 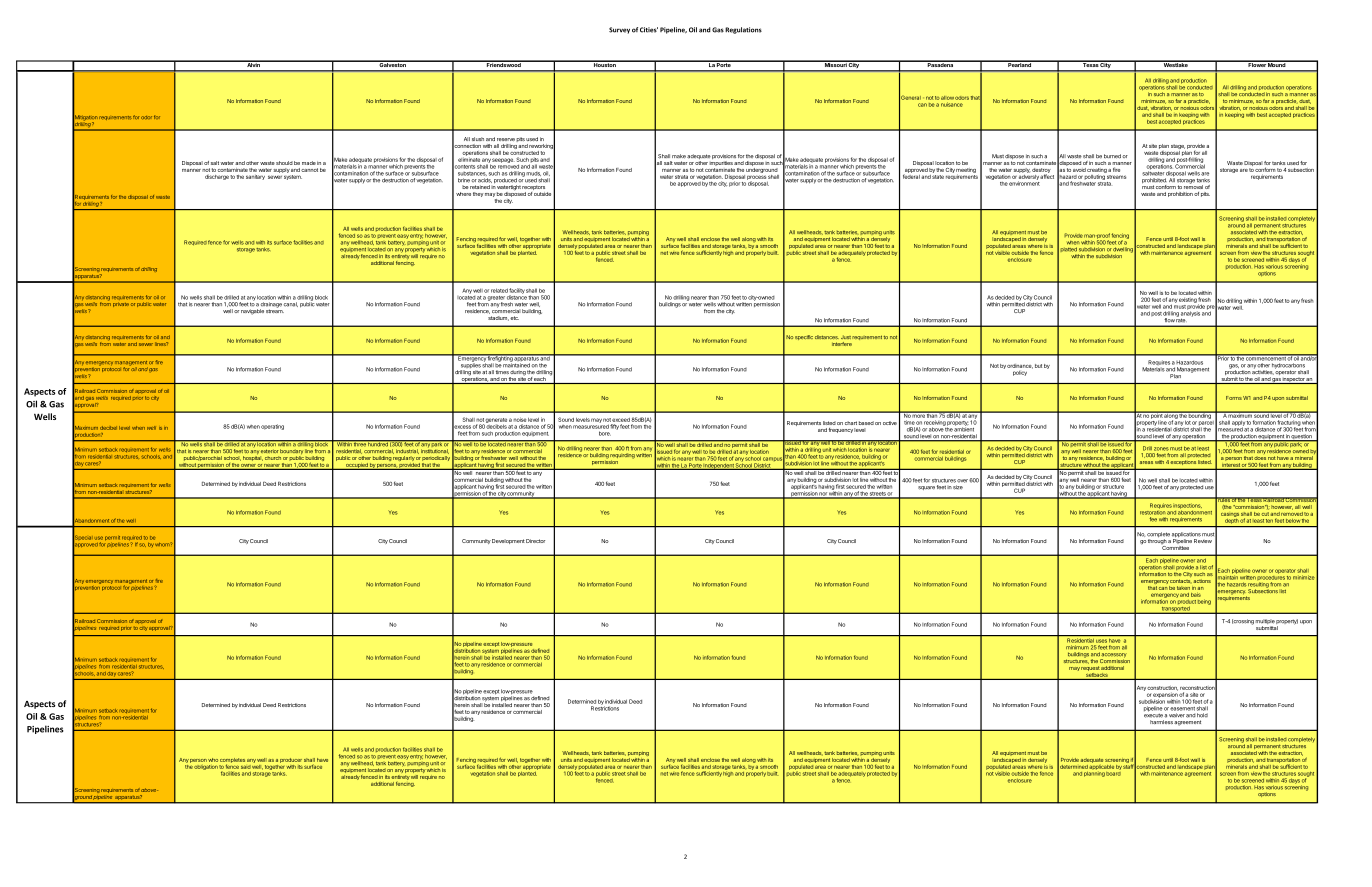 What do you see at coordinates (291, 760) in the screenshot?
I see `producer` at bounding box center [291, 760].
